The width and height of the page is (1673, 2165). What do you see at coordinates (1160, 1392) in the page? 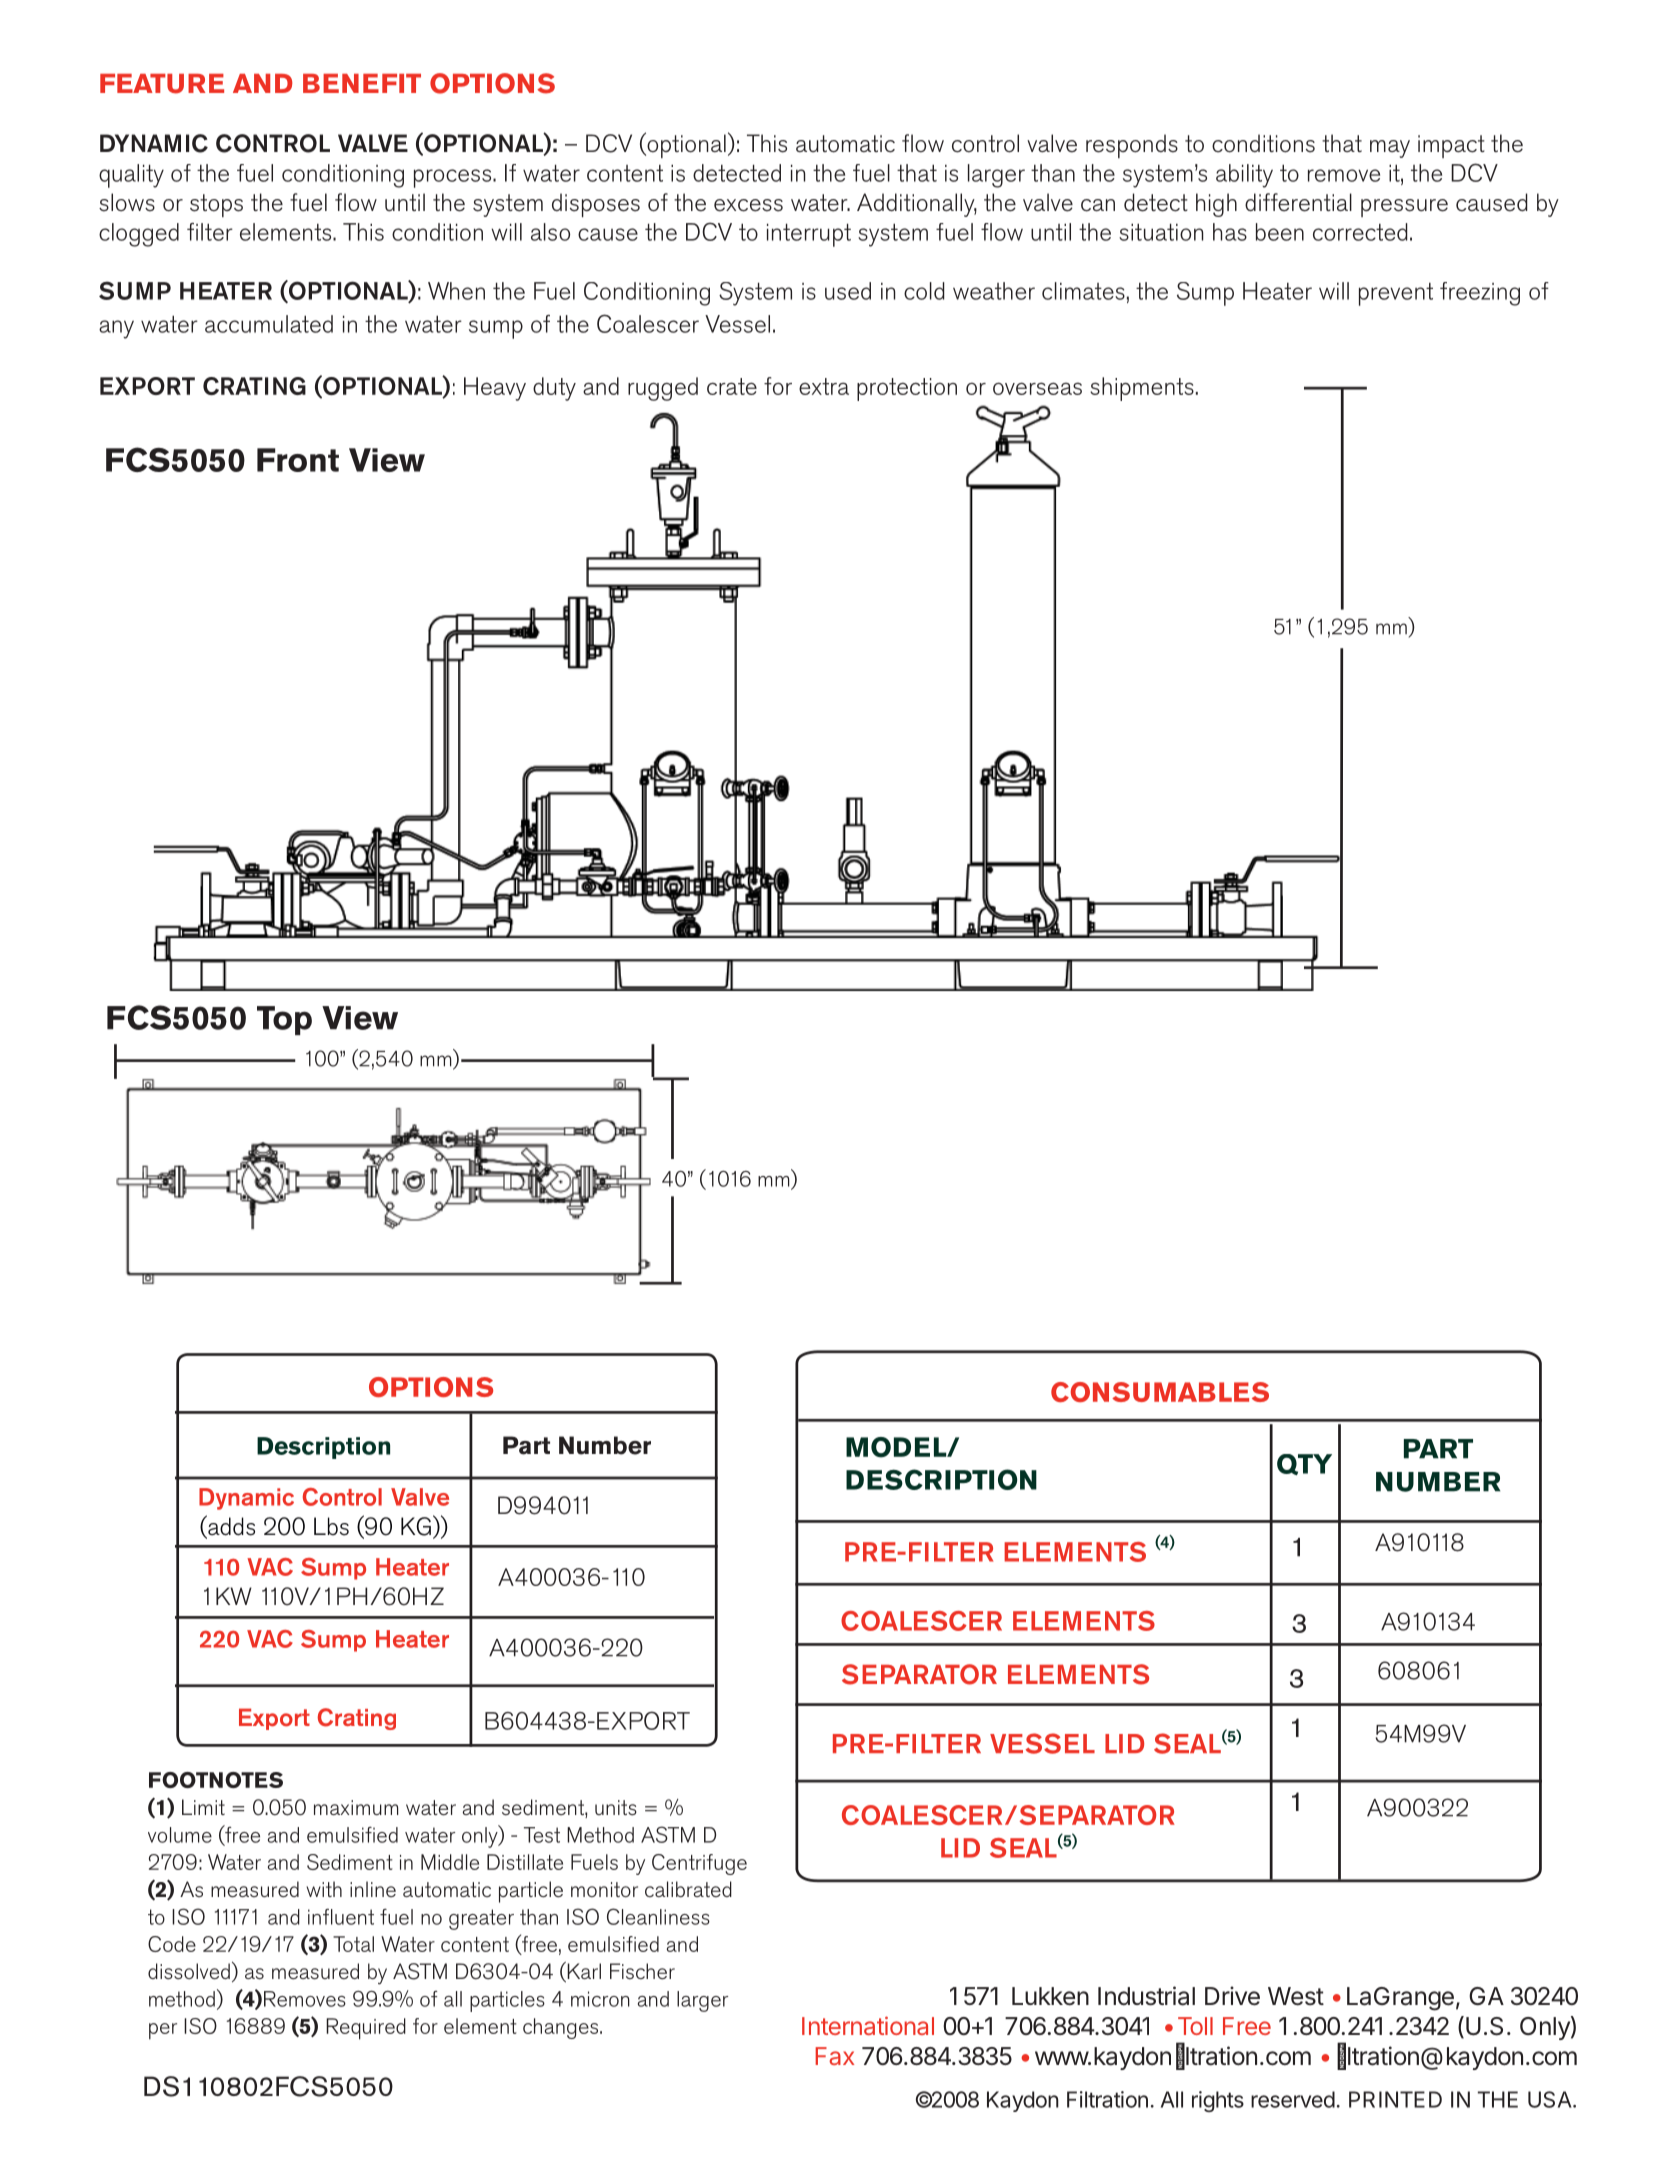
I see `CONSUMABLES` at bounding box center [1160, 1392].
